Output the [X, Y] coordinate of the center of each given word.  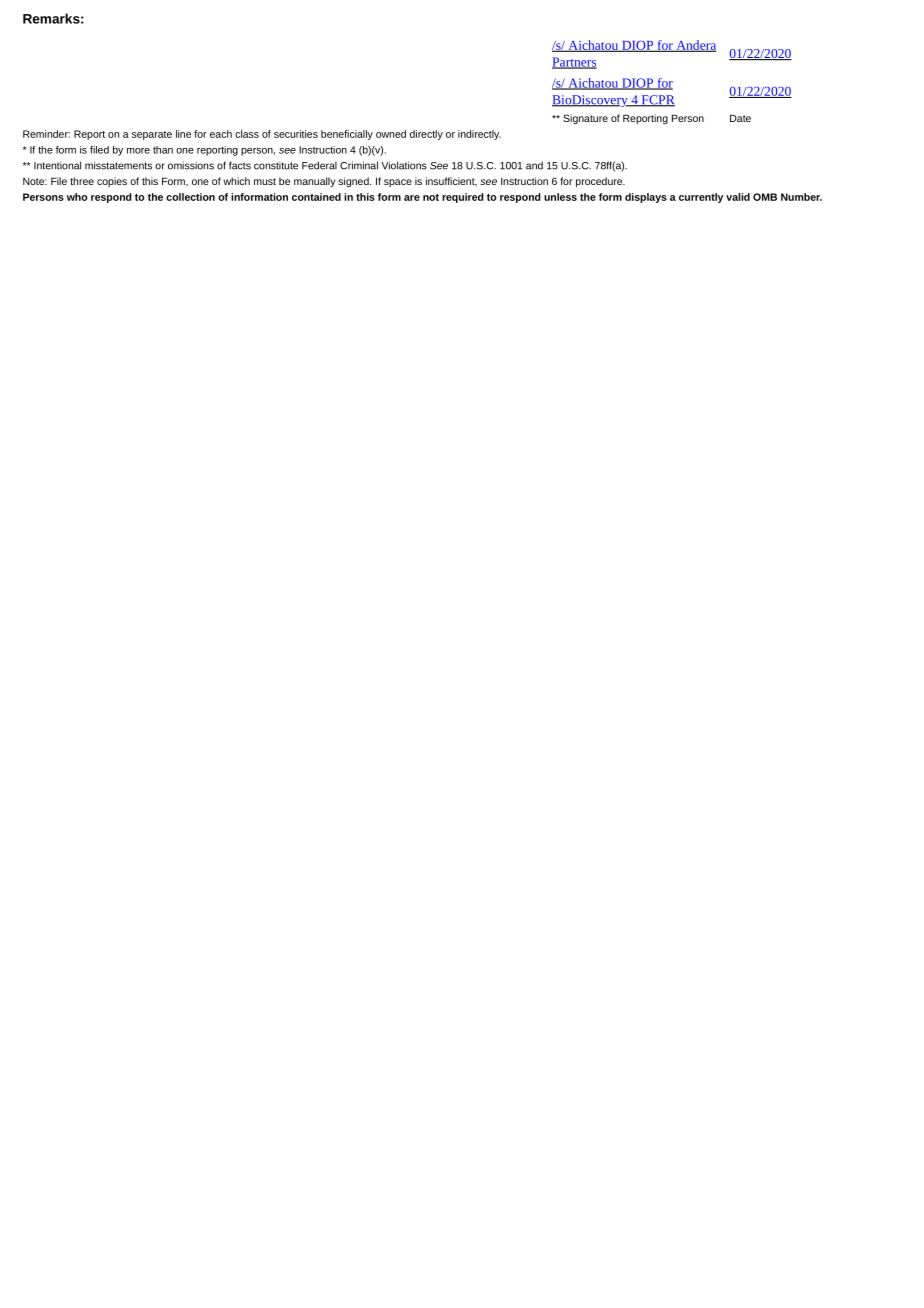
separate [152, 135]
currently [701, 198]
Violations [404, 165]
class [247, 134]
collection [190, 197]
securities [296, 134]
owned [391, 134]
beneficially [347, 135]
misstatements [118, 165]
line [183, 134]
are [412, 198]
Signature [585, 119]
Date [740, 118]
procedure [600, 182]
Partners [574, 63]
